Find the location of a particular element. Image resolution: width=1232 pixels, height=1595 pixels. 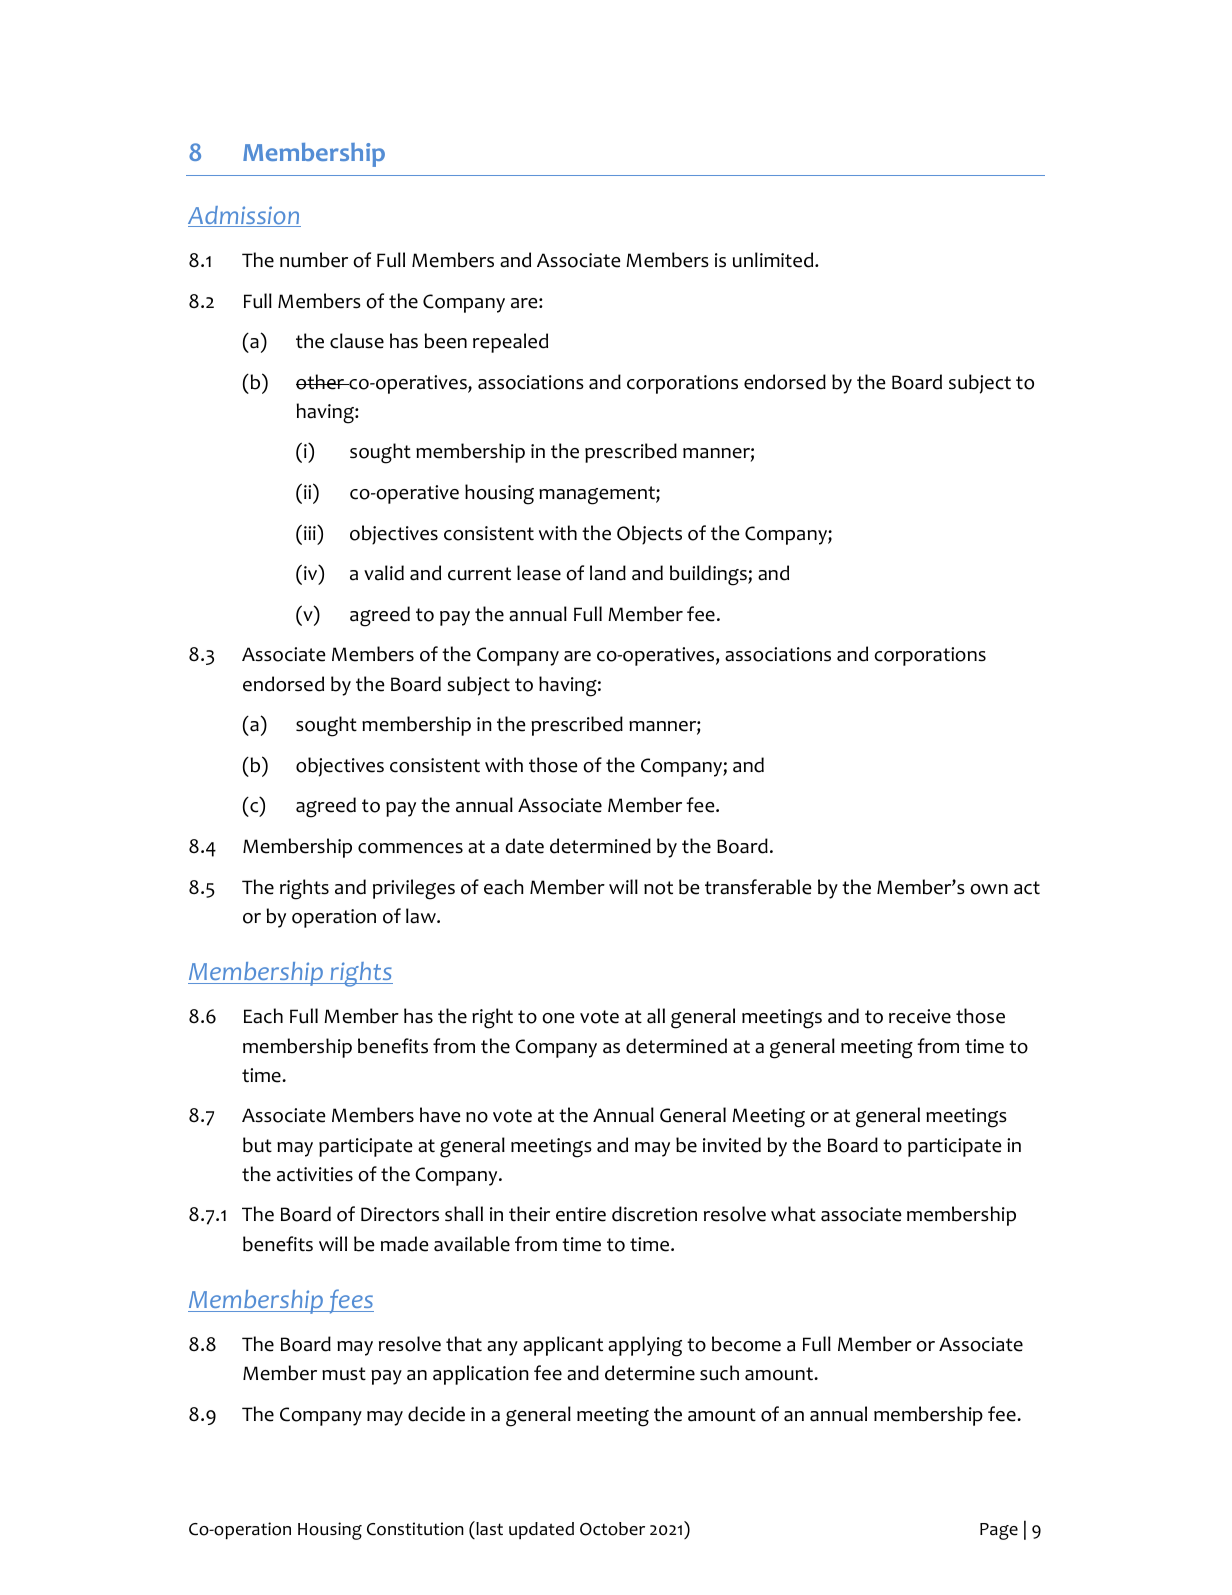

Constitution is located at coordinates (415, 1529).
